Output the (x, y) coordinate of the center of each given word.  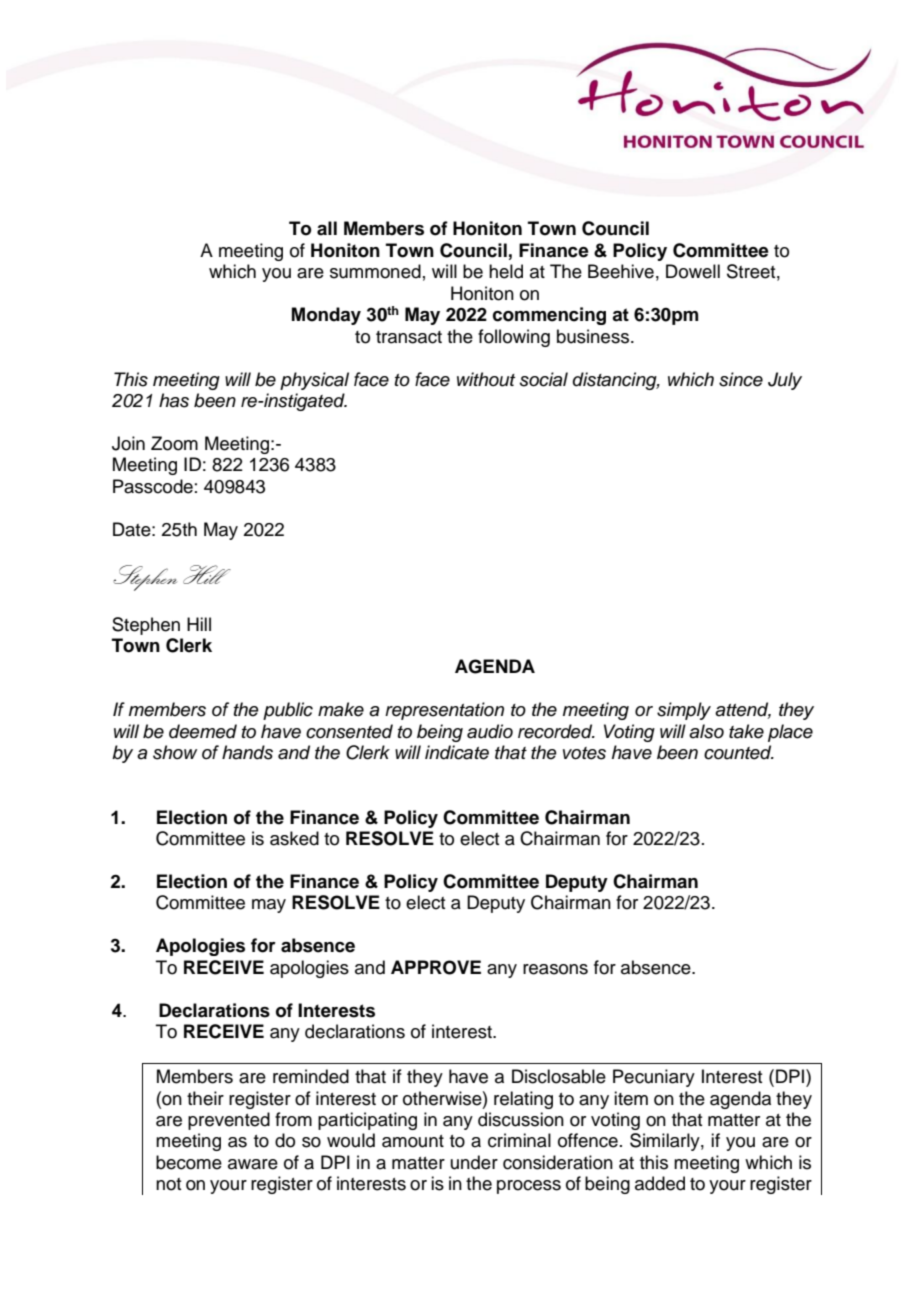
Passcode (153, 486)
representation (444, 711)
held (506, 271)
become (189, 1162)
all (327, 228)
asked (294, 838)
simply (684, 711)
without (486, 379)
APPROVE (436, 967)
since (741, 379)
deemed (203, 731)
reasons (555, 969)
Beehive (621, 271)
